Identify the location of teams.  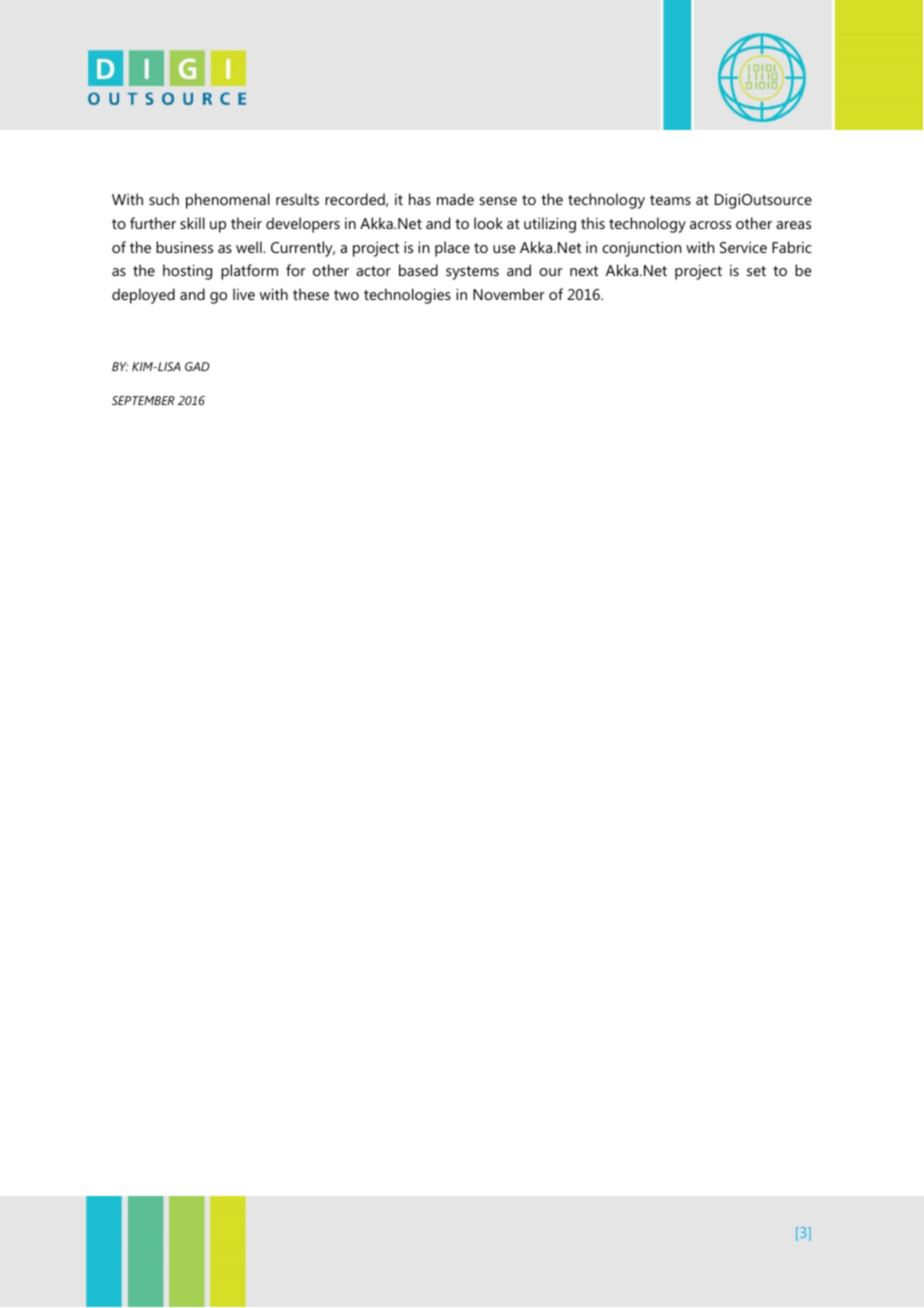
(670, 200).
